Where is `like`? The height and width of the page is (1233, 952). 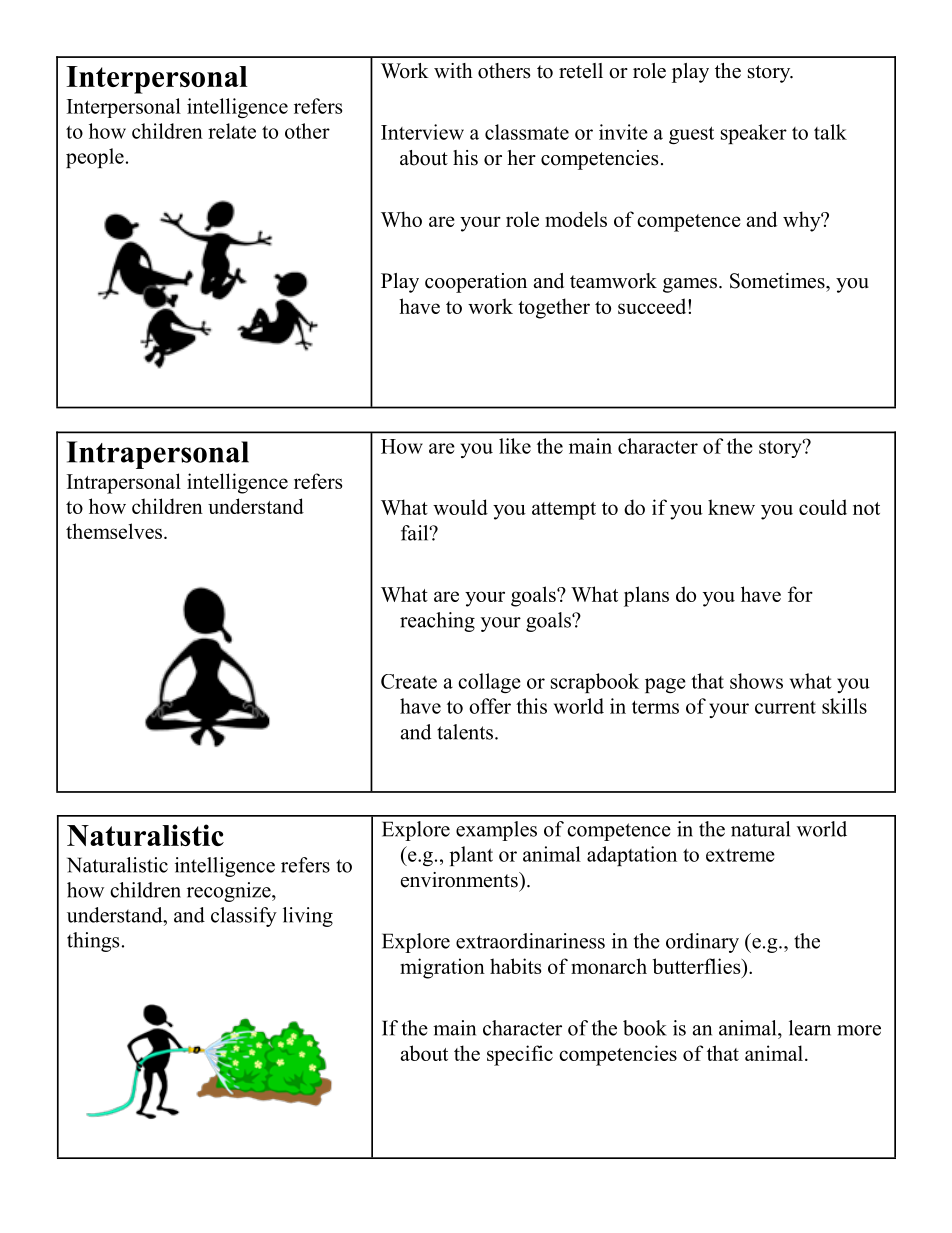
like is located at coordinates (515, 446).
